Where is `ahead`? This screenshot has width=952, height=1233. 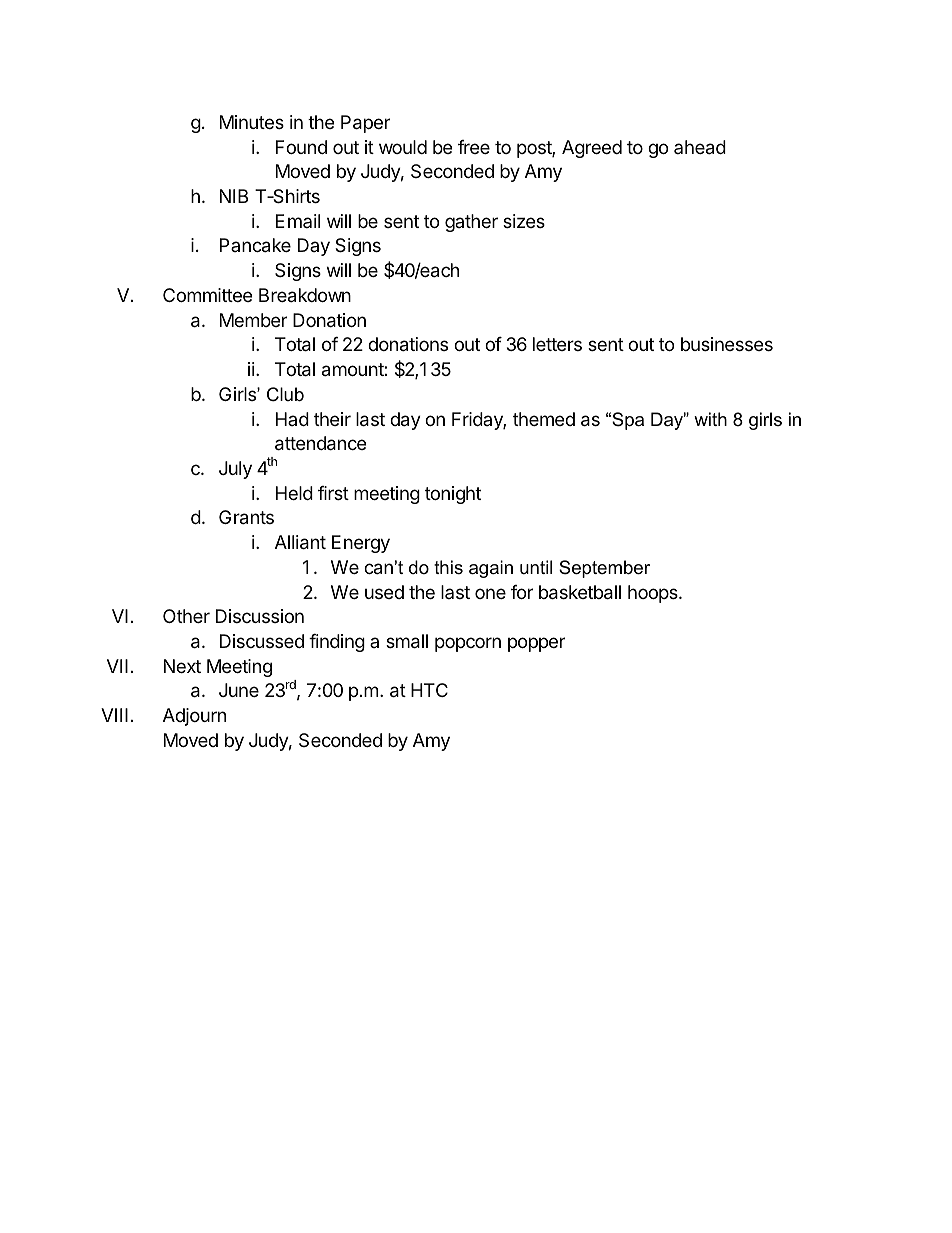 ahead is located at coordinates (700, 147).
